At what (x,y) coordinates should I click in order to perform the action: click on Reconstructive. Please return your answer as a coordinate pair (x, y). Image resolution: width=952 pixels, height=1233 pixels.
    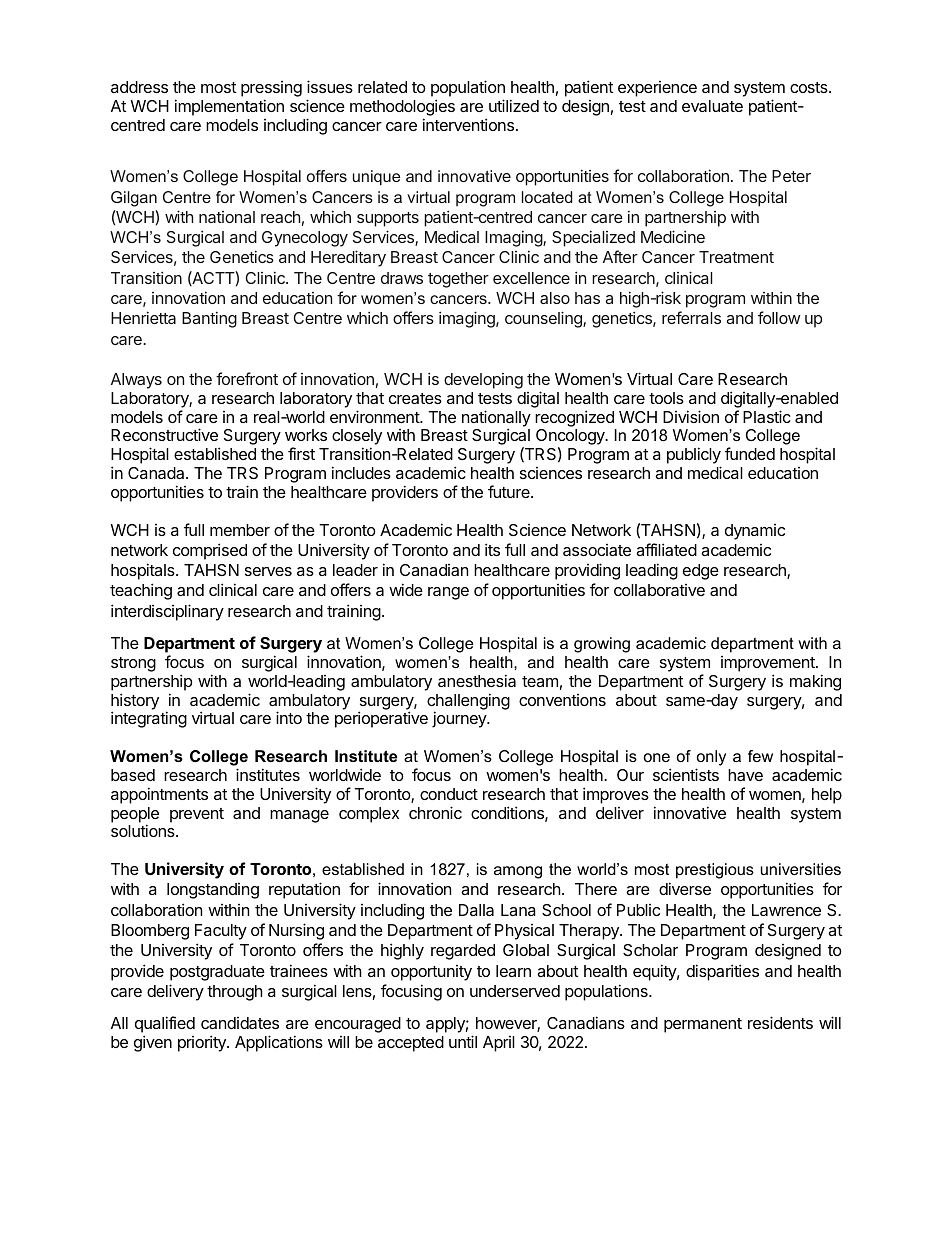
    Looking at the image, I should click on (164, 434).
